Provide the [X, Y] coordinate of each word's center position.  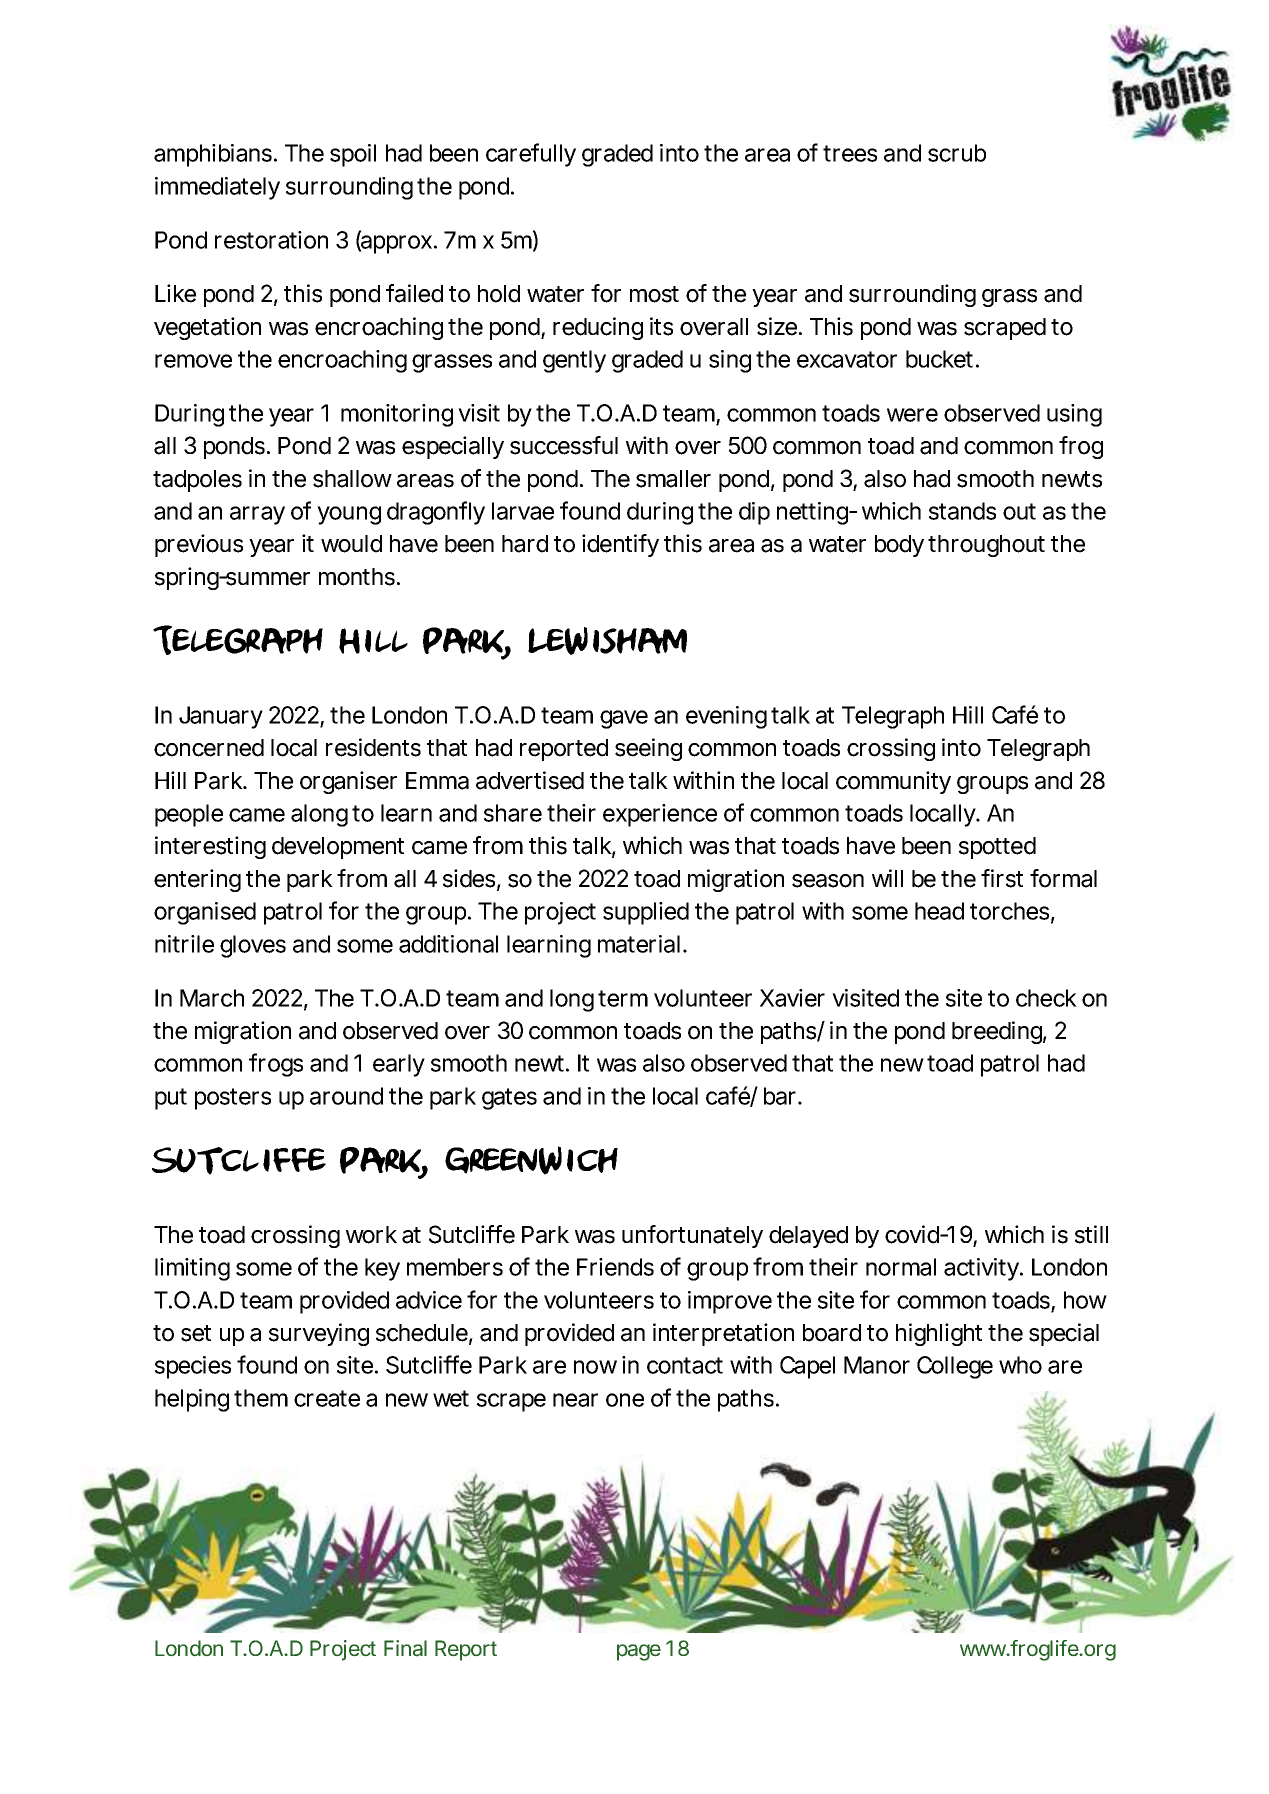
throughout [986, 546]
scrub [957, 153]
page [639, 1652]
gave [624, 719]
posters [233, 1099]
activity [982, 1269]
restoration [271, 240]
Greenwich [531, 1160]
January [221, 717]
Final [405, 1648]
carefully [531, 155]
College [955, 1367]
